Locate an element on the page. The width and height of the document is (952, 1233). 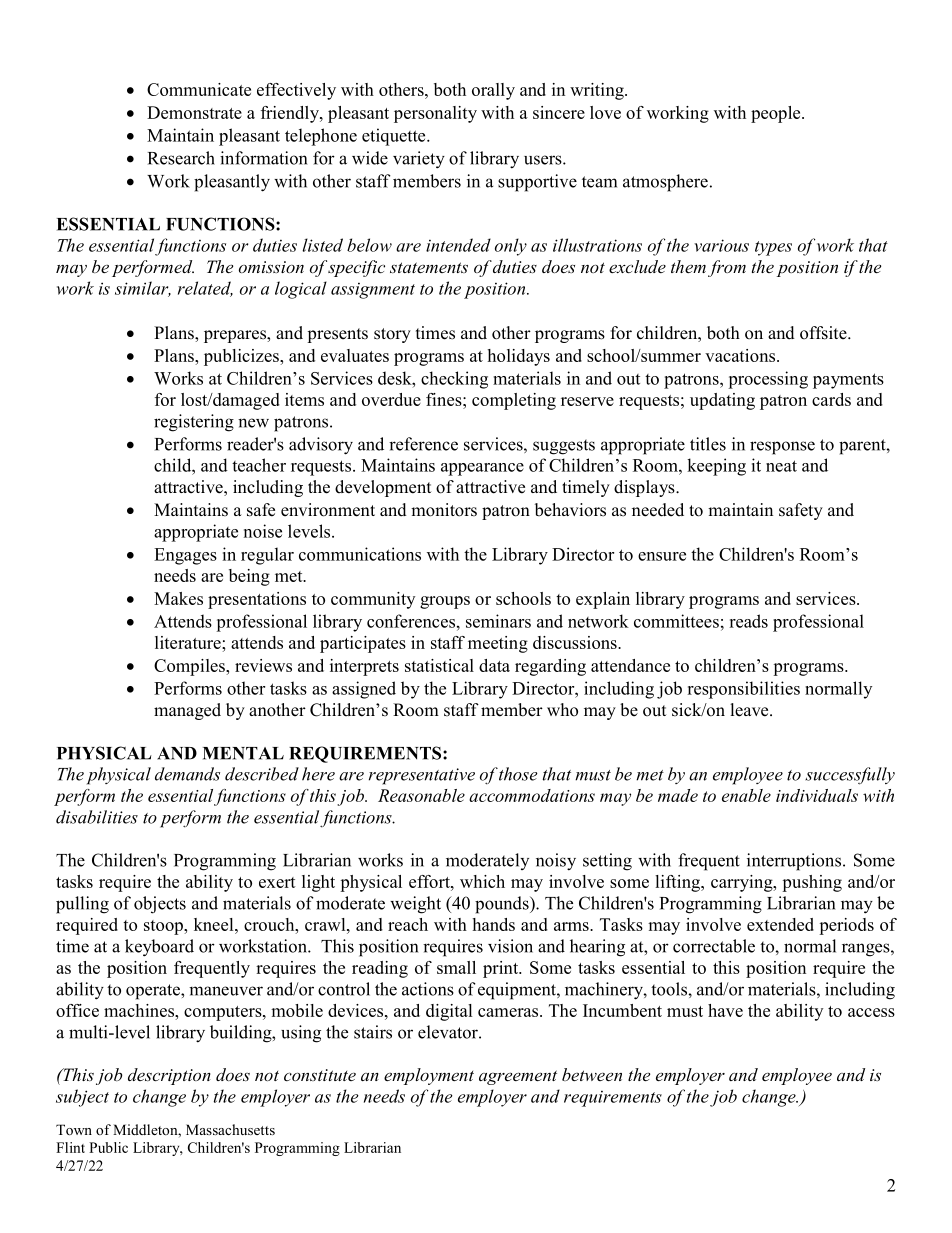
reads is located at coordinates (748, 621).
